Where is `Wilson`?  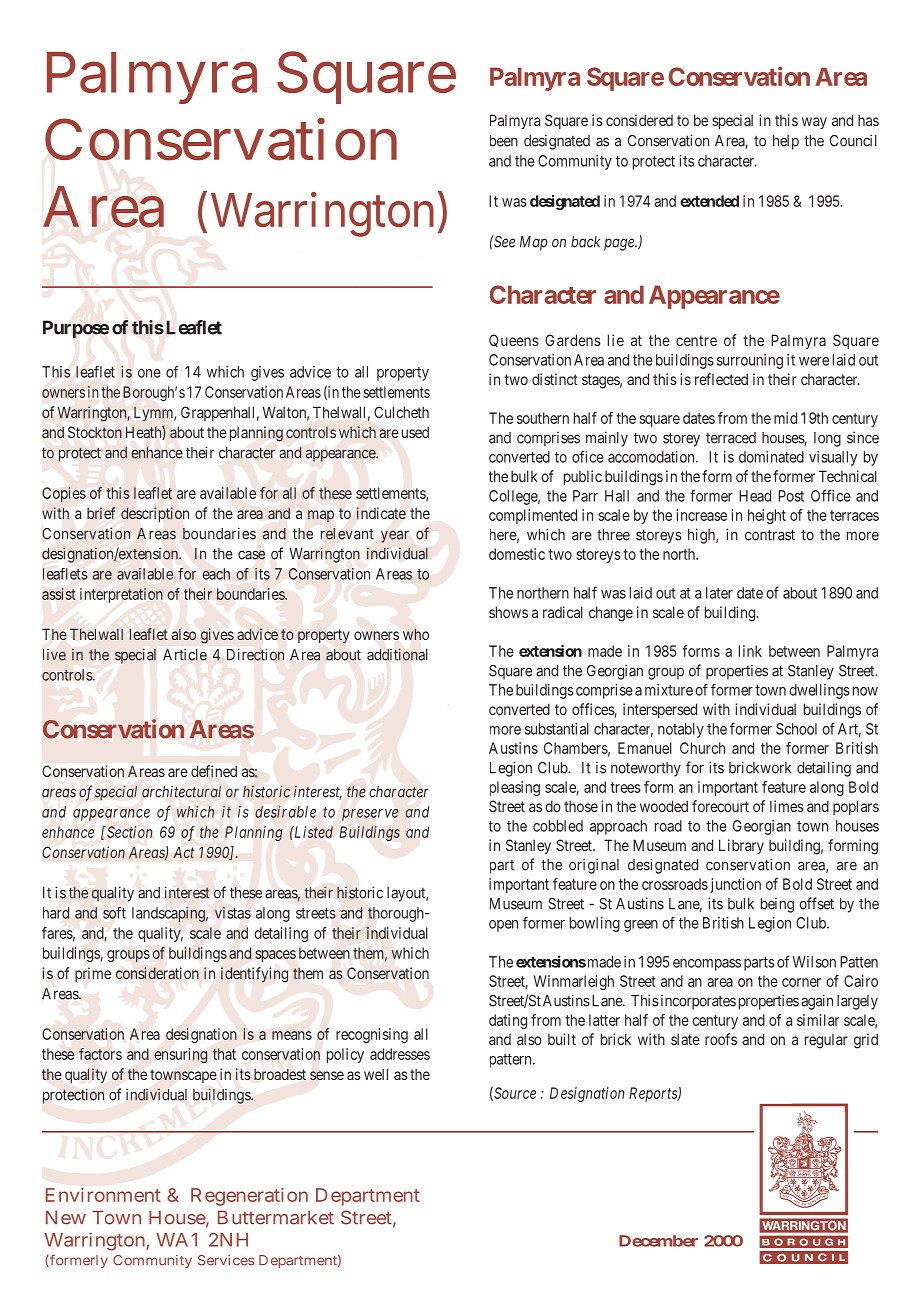
Wilson is located at coordinates (814, 962).
